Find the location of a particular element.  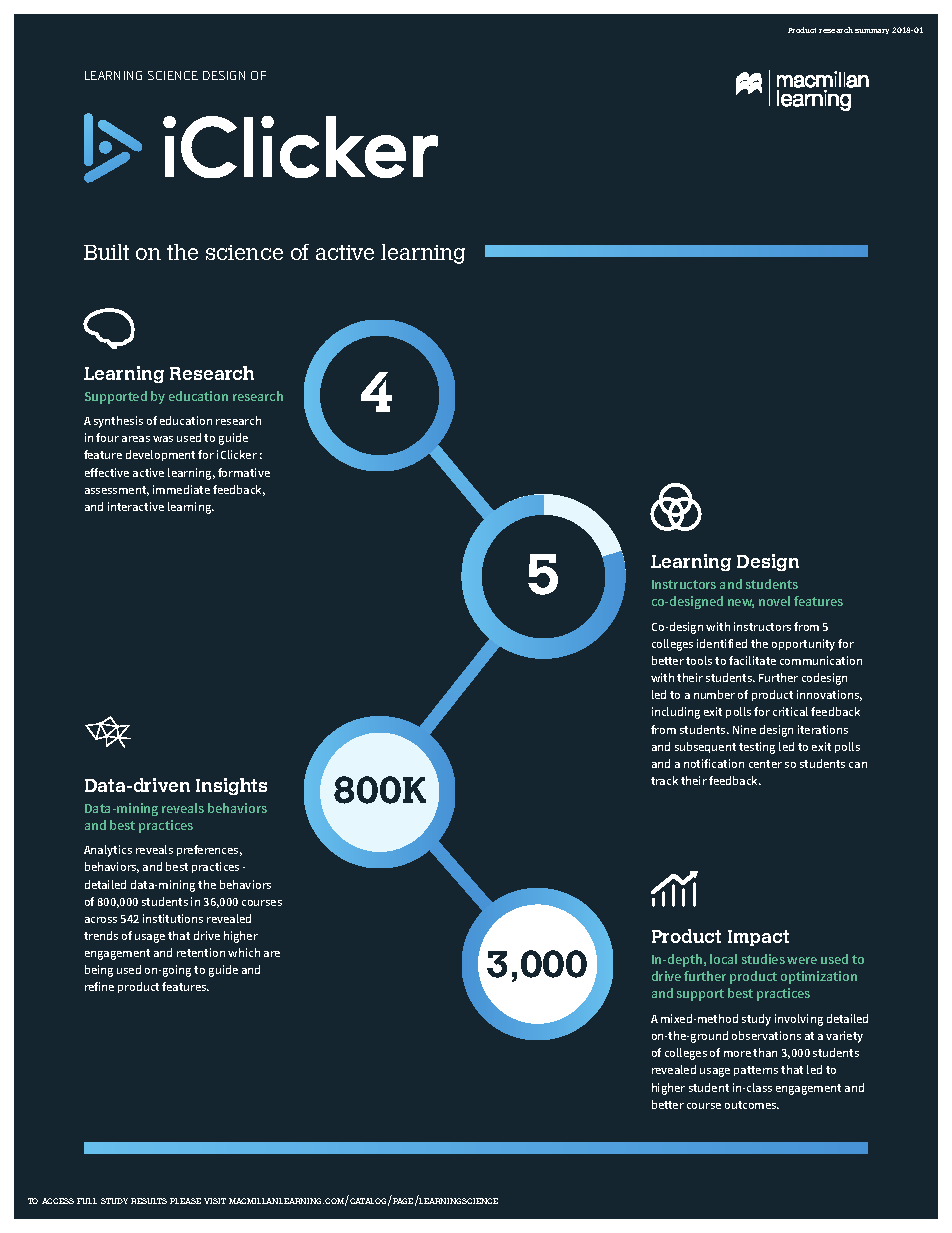

outcomes is located at coordinates (752, 1105).
